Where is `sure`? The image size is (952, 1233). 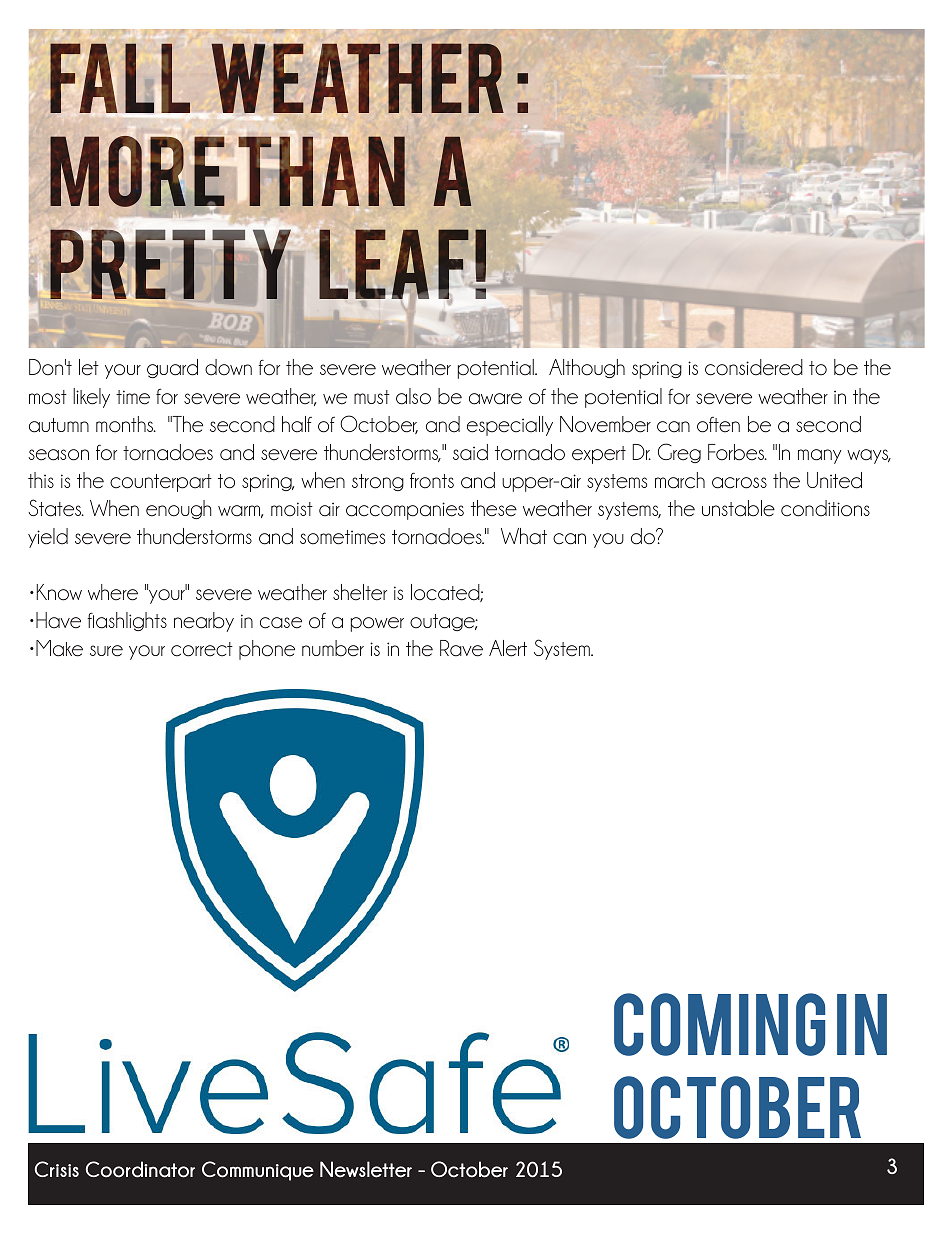 sure is located at coordinates (106, 651).
